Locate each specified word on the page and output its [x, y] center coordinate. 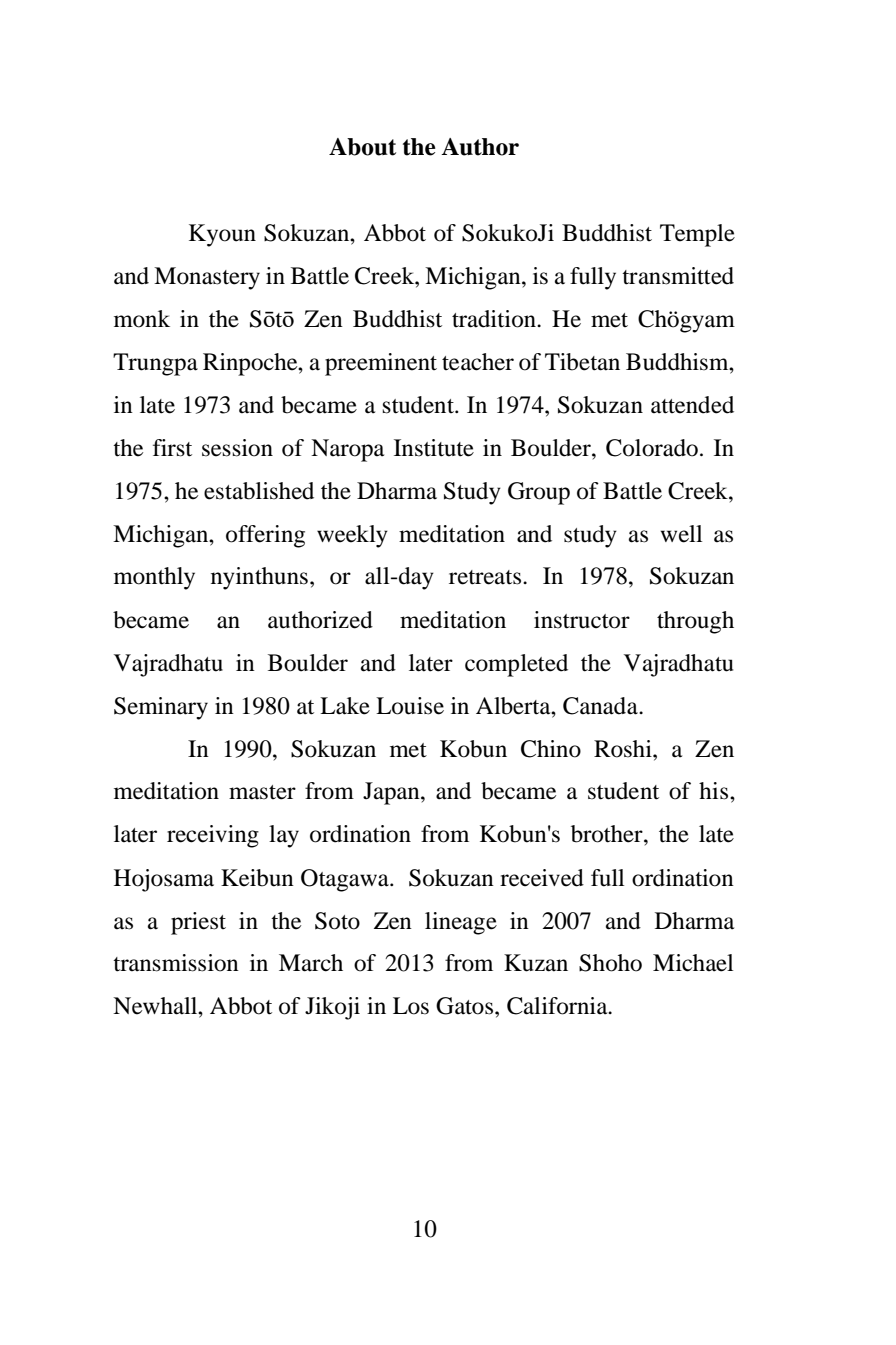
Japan [392, 793]
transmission [176, 963]
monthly [154, 578]
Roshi [624, 749]
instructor [582, 620]
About [362, 147]
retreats [486, 577]
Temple [697, 235]
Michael [693, 963]
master [262, 792]
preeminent [381, 364]
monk [142, 319]
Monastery [207, 278]
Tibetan [582, 362]
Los [411, 1006]
